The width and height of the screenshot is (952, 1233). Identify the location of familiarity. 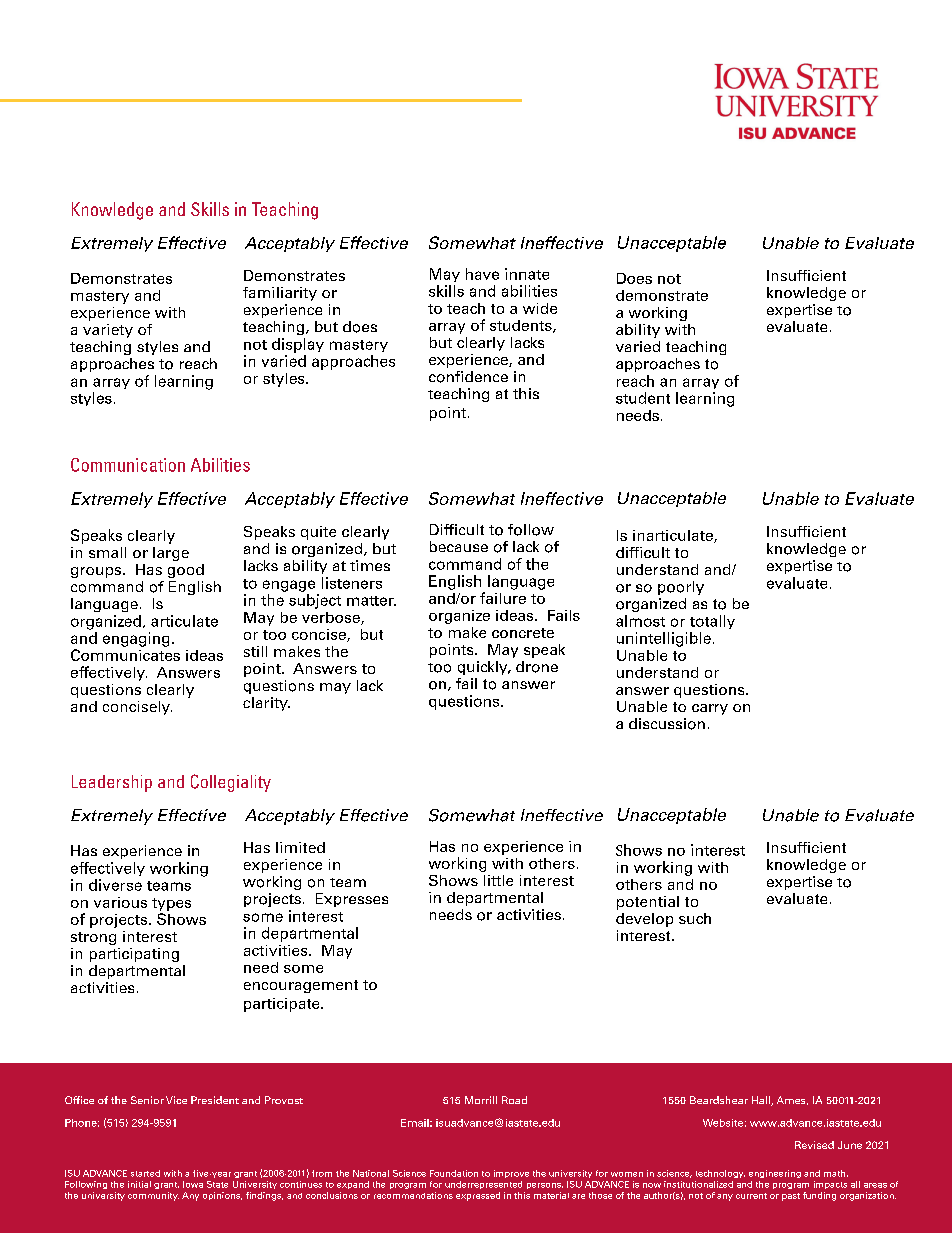
(280, 294).
